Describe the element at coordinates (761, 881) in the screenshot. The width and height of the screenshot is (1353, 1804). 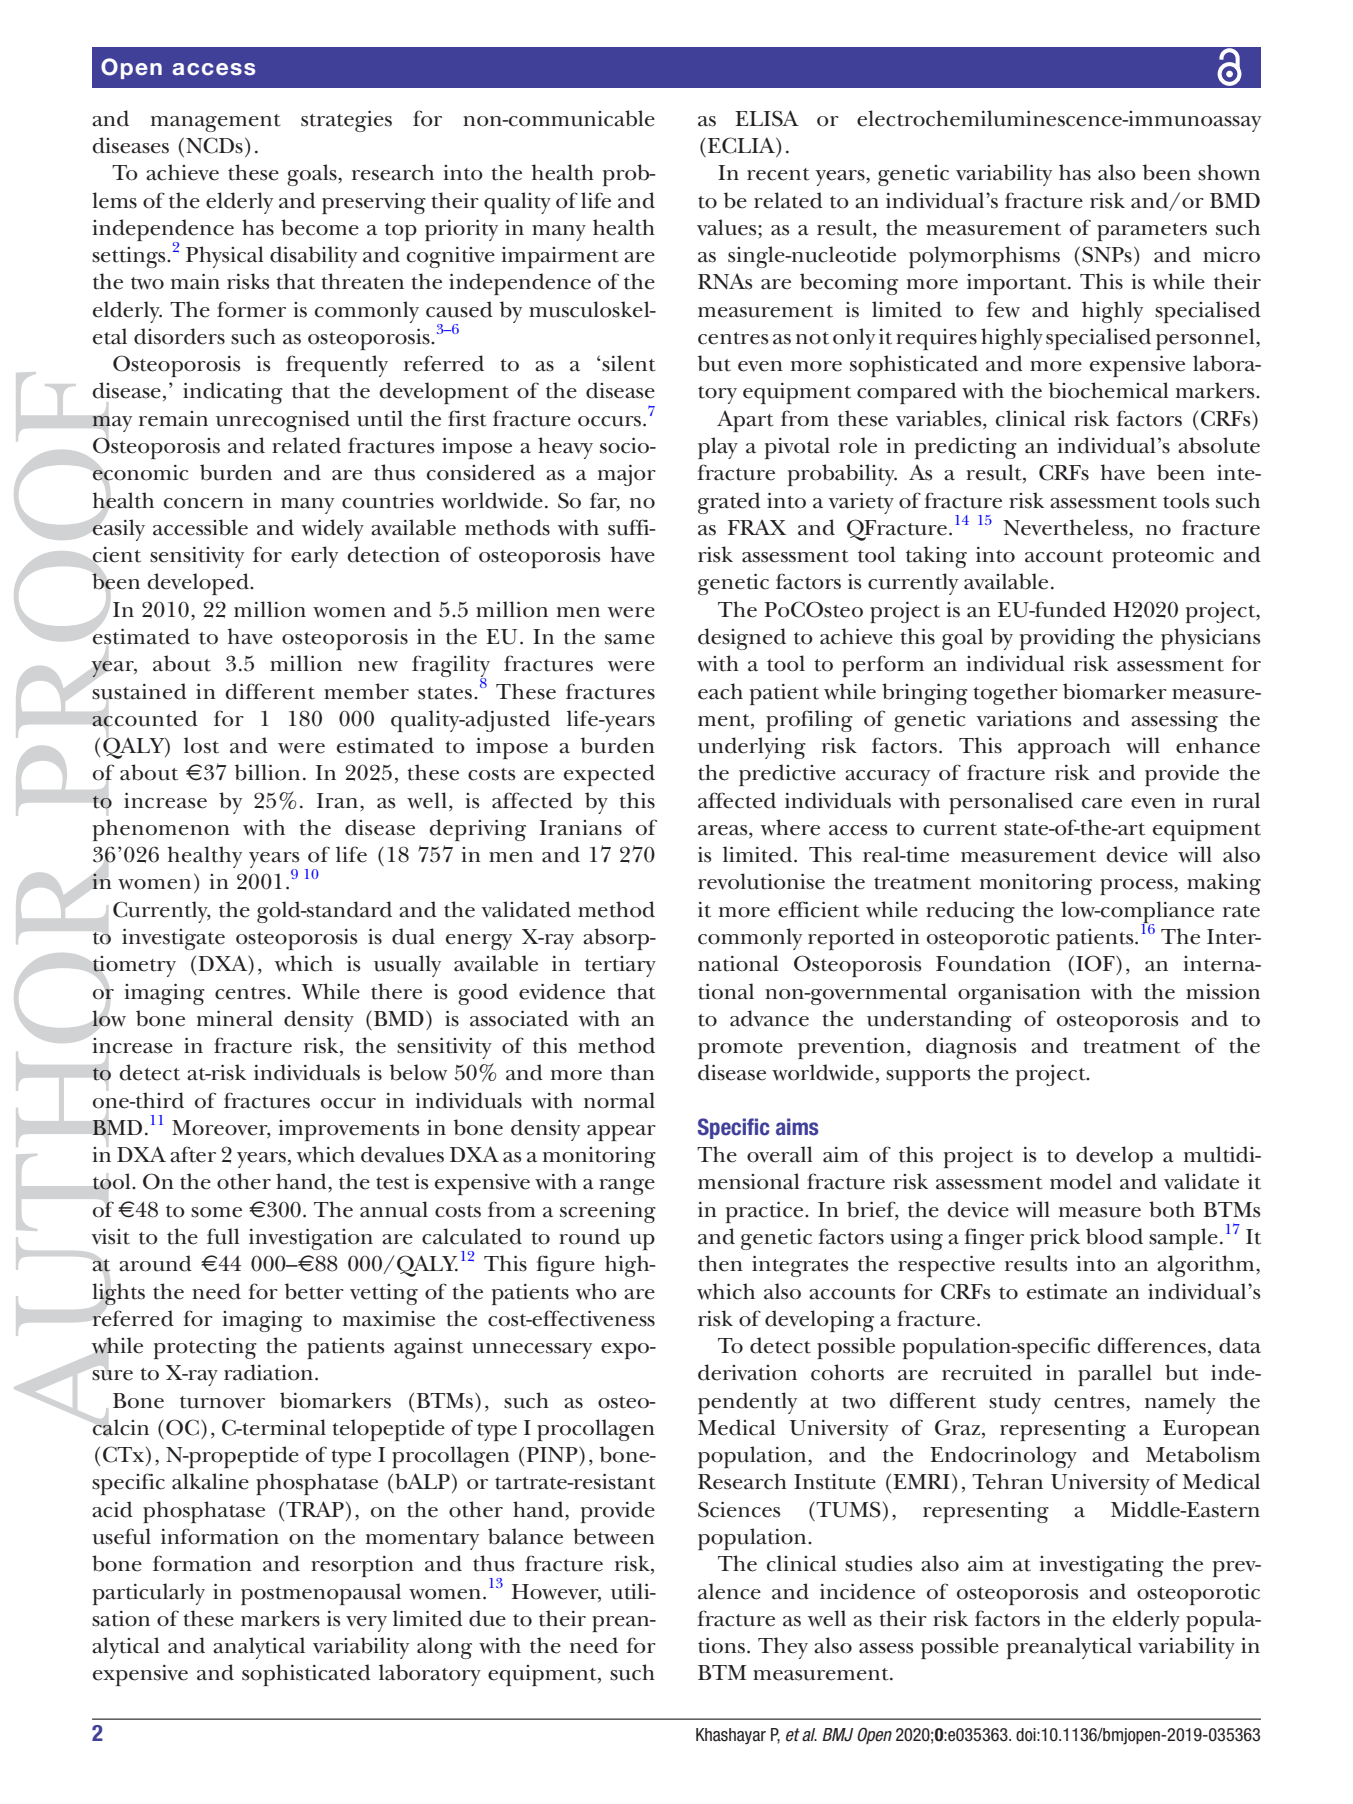
I see `revolutionise` at that location.
